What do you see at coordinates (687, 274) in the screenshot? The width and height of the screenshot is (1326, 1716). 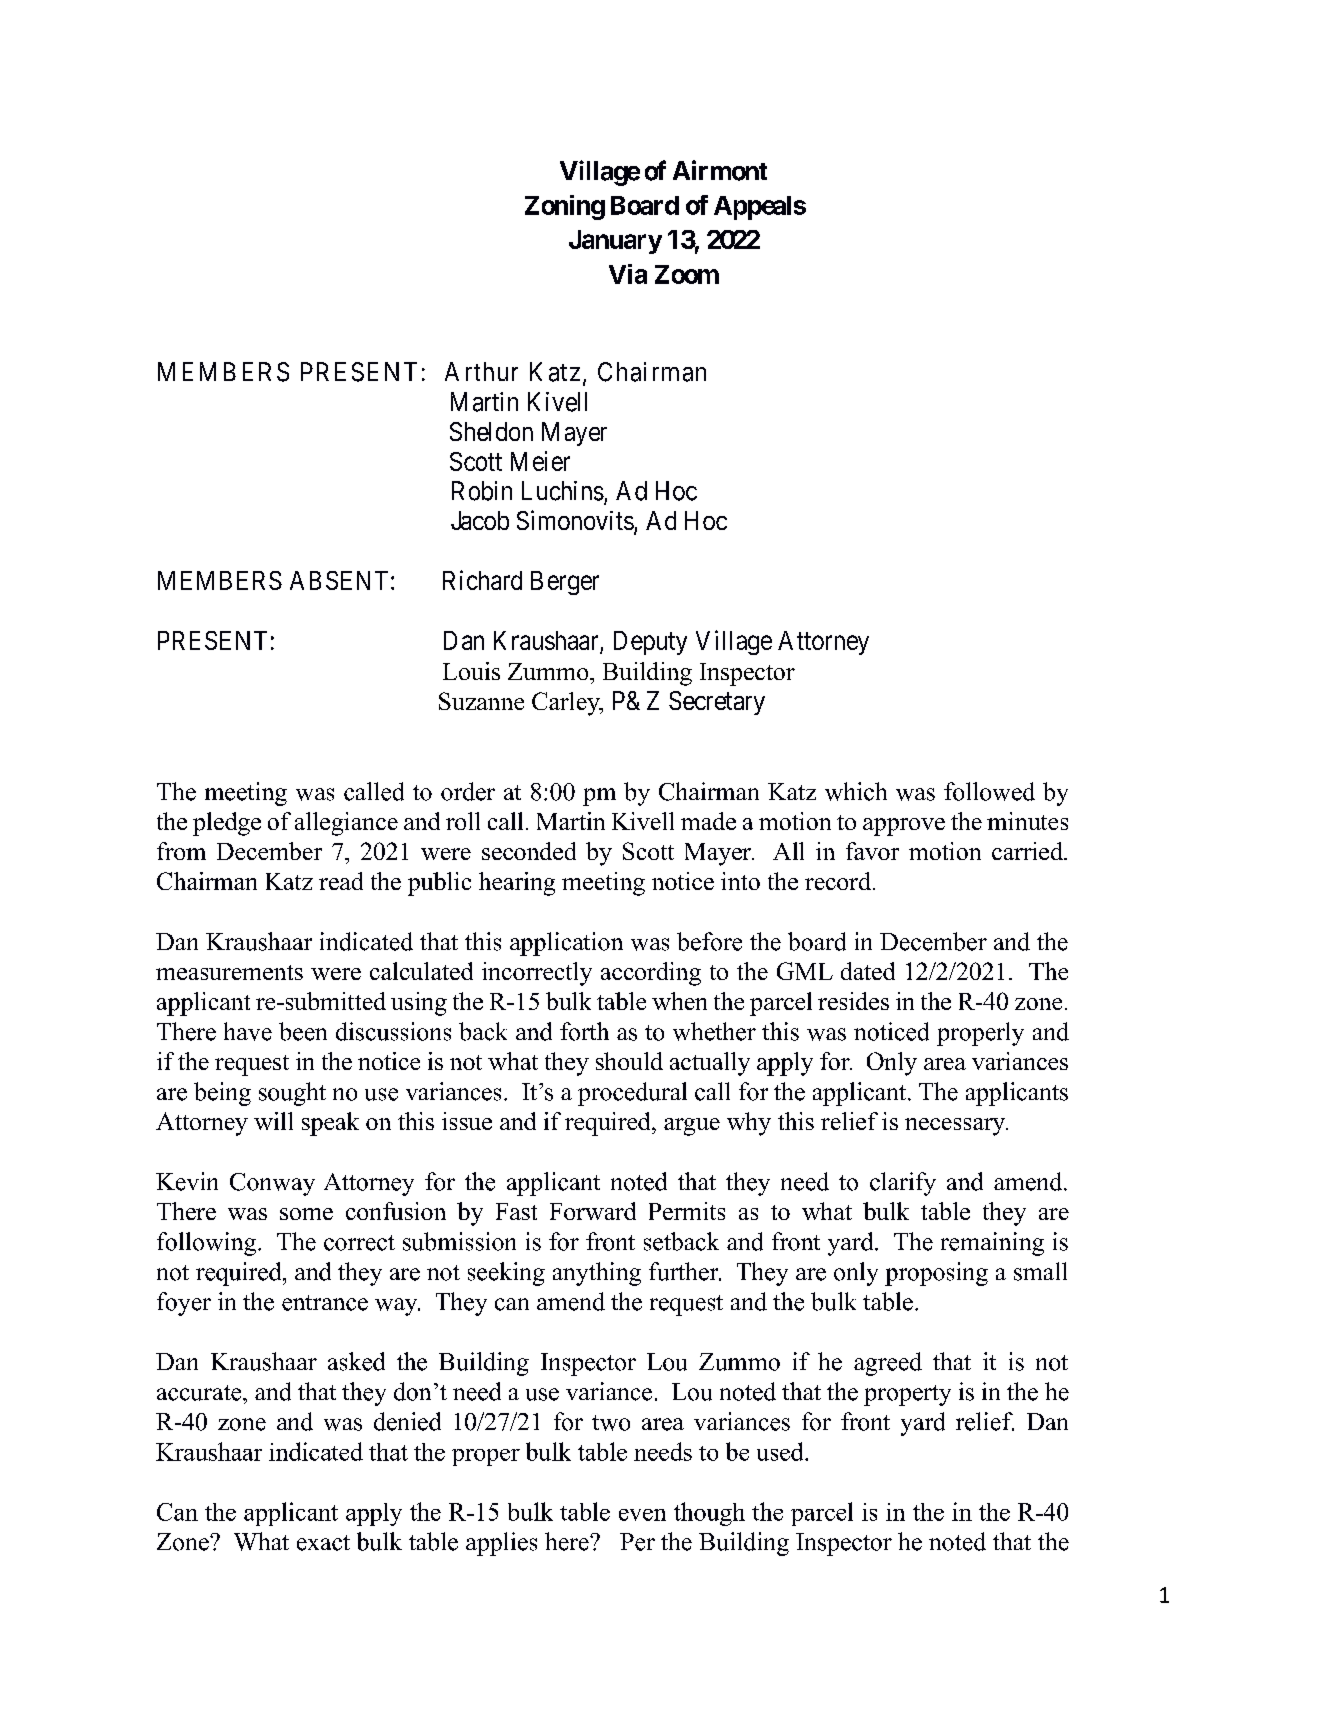 I see `Zoom` at bounding box center [687, 274].
